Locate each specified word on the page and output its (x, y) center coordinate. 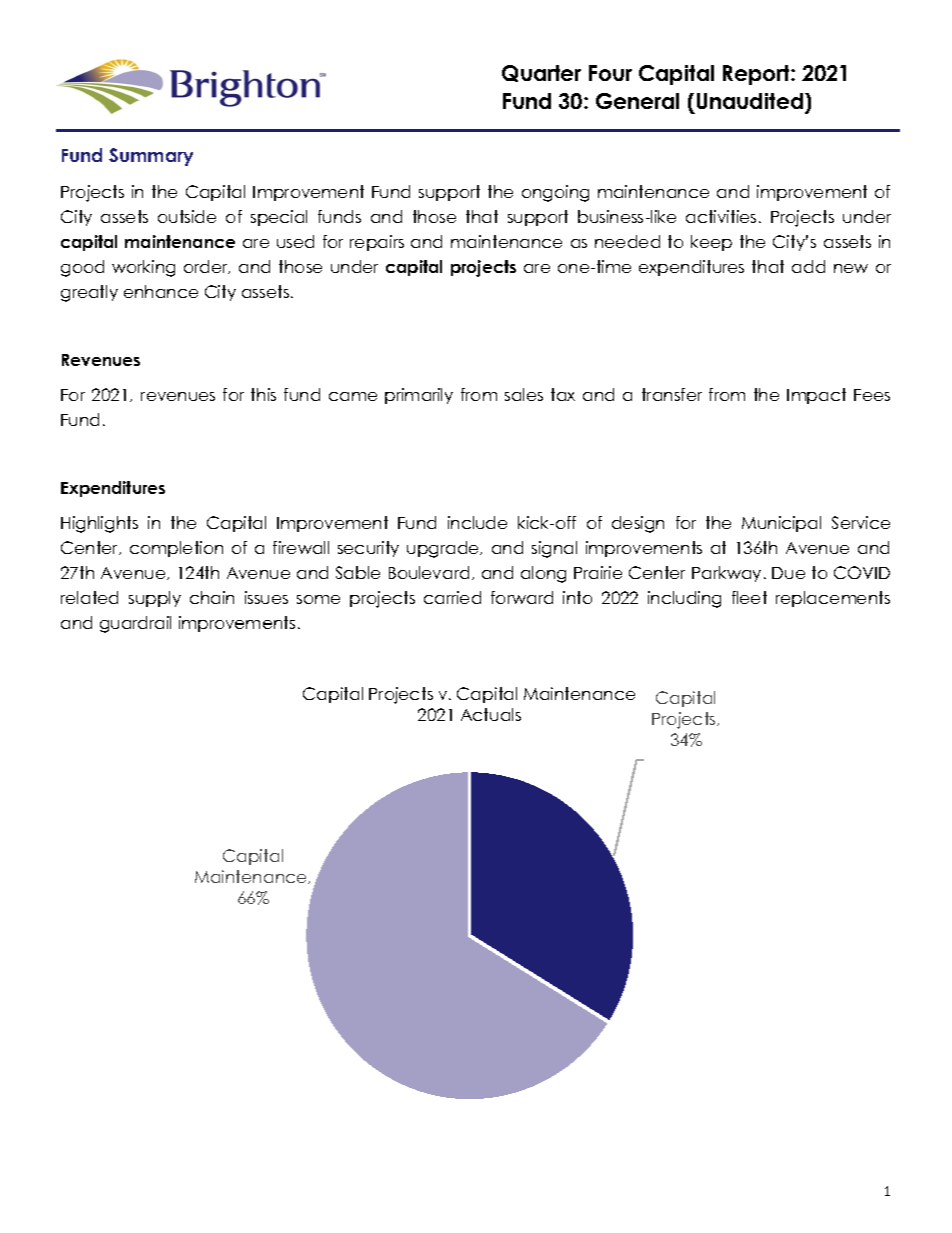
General (637, 101)
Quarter (541, 73)
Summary (151, 157)
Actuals (491, 714)
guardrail (135, 624)
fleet (749, 597)
